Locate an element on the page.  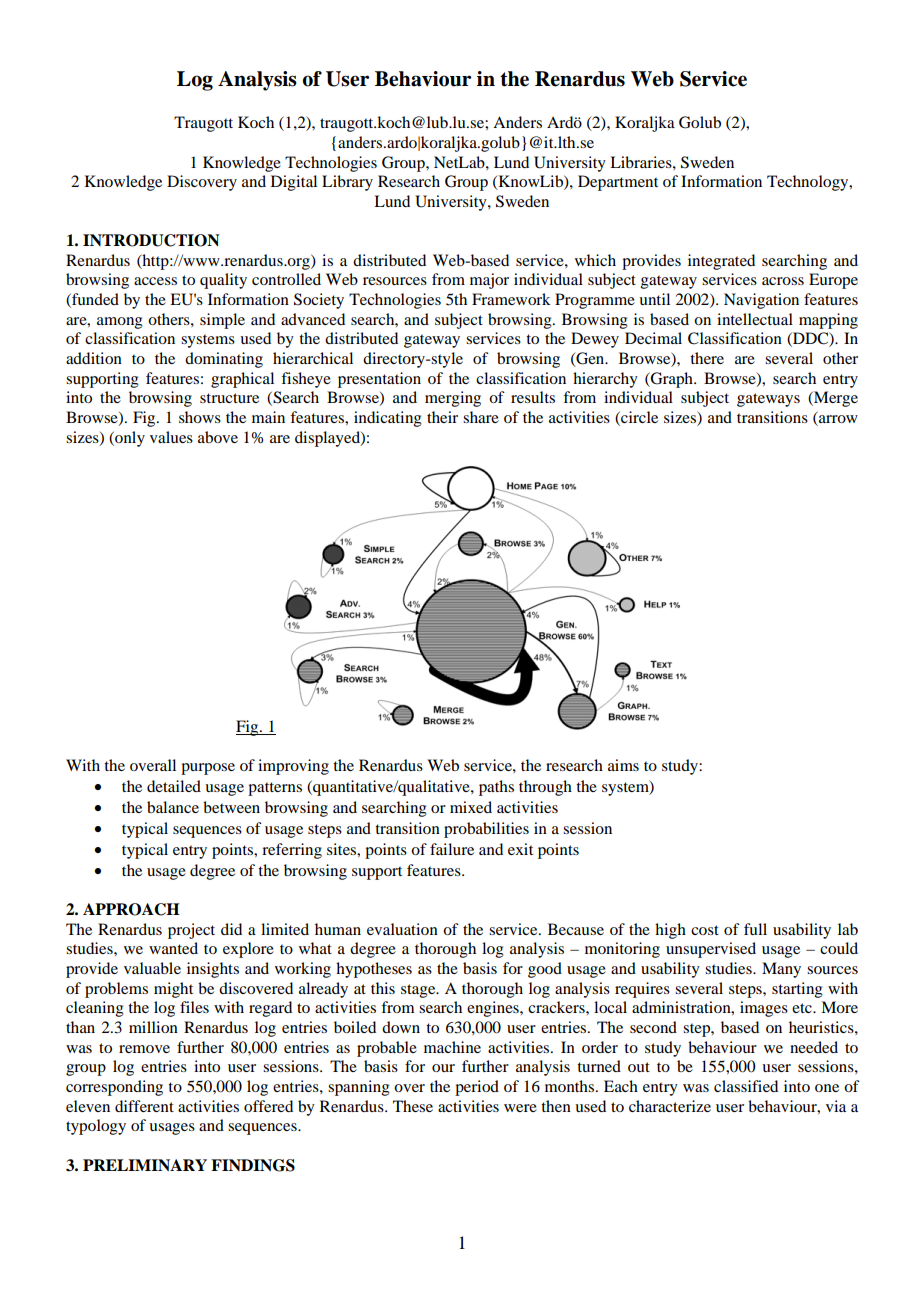
PRELIMINARY is located at coordinates (145, 1165).
